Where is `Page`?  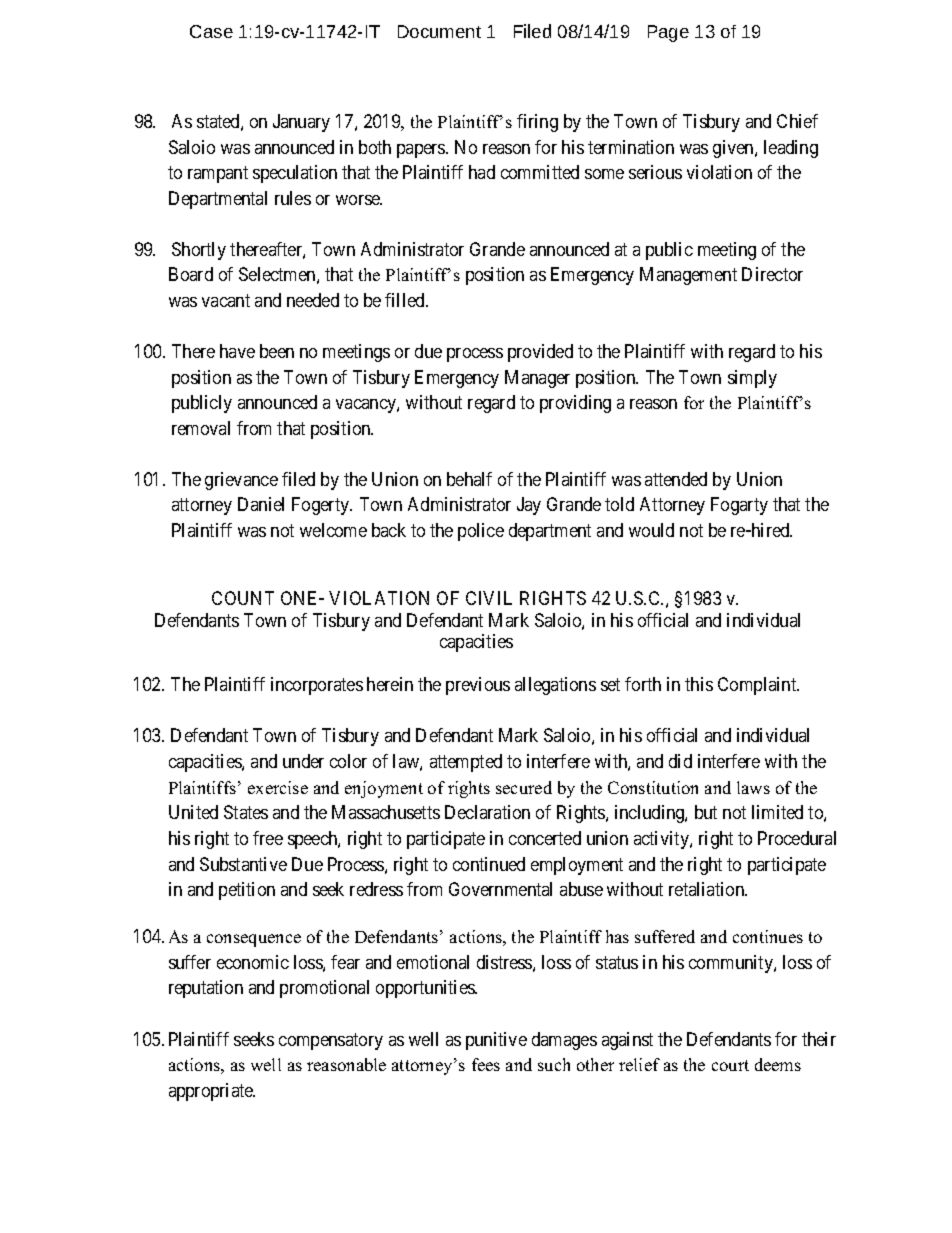 Page is located at coordinates (668, 33).
